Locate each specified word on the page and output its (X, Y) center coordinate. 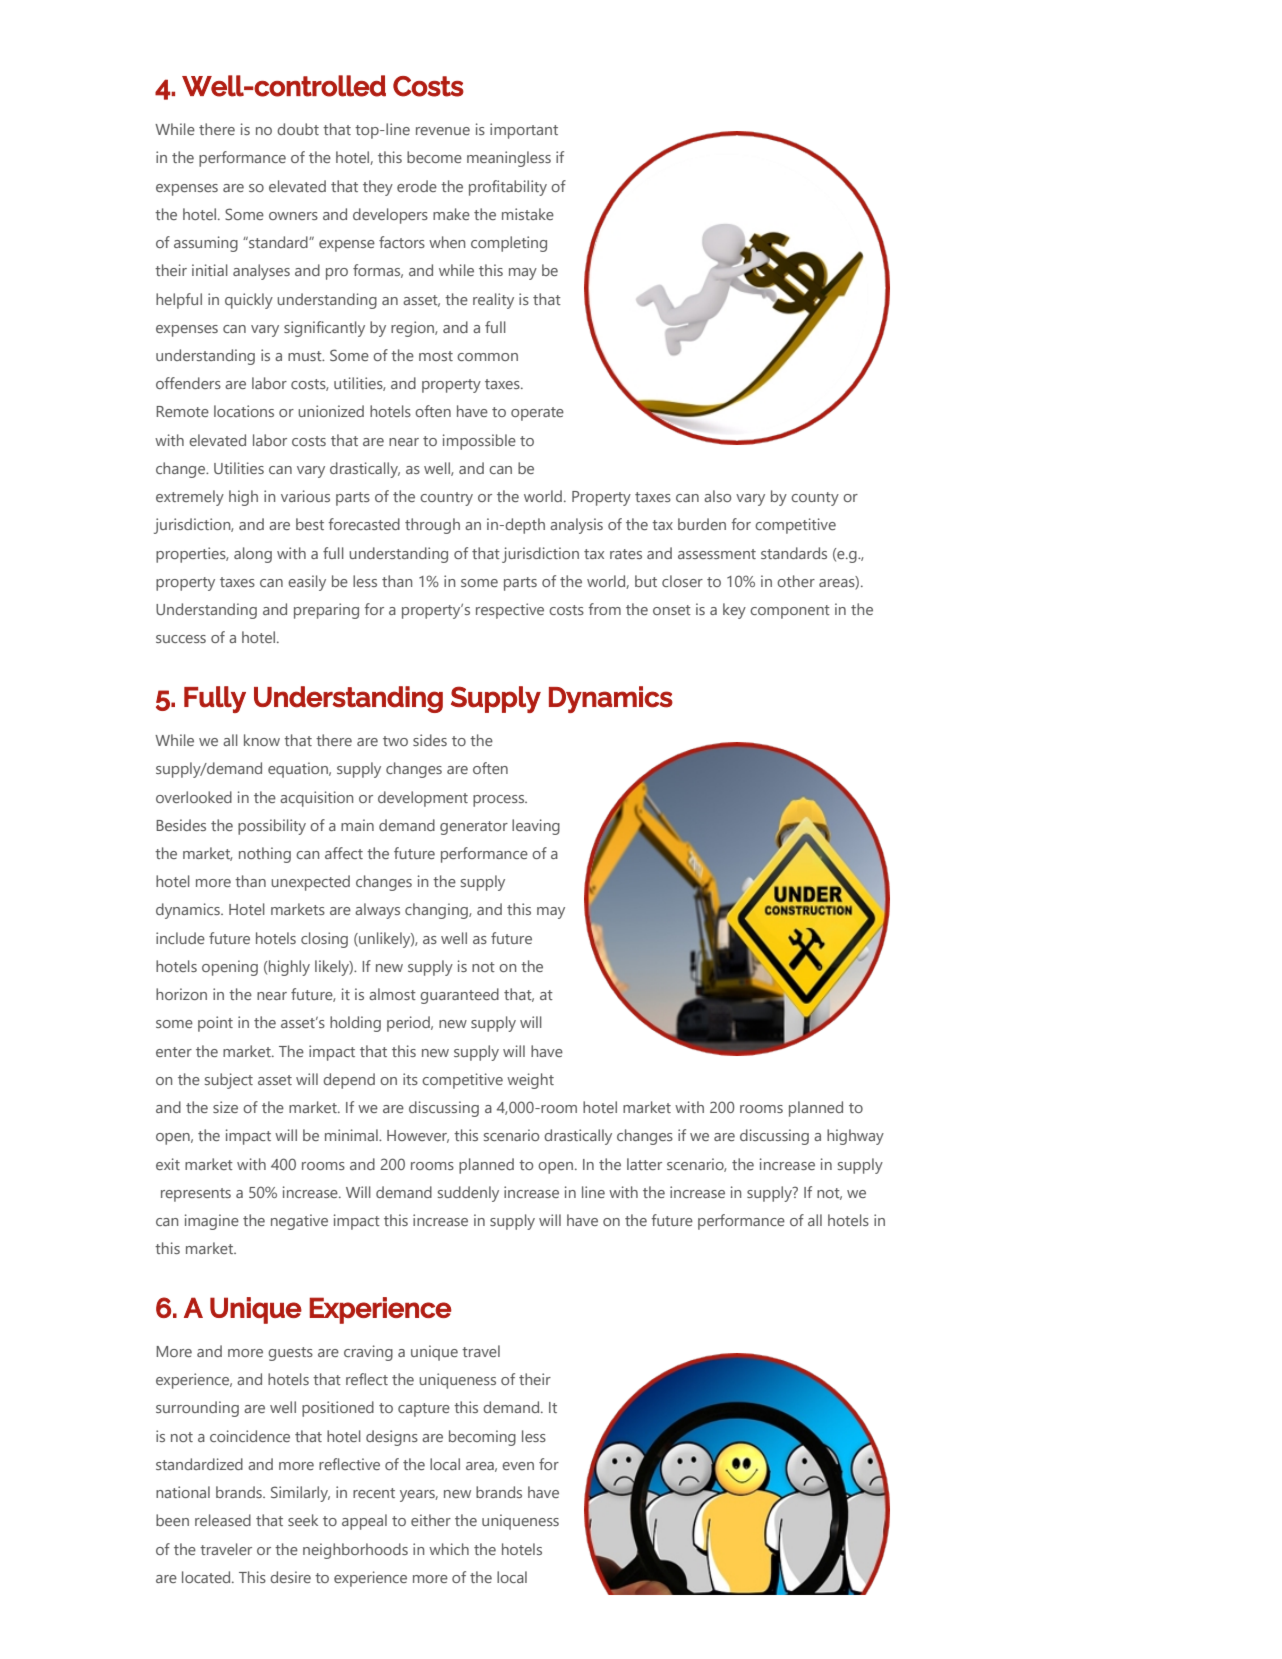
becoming (482, 1438)
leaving (536, 827)
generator (474, 828)
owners (293, 216)
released (223, 1520)
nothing (265, 855)
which (449, 1549)
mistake (528, 214)
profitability (508, 188)
